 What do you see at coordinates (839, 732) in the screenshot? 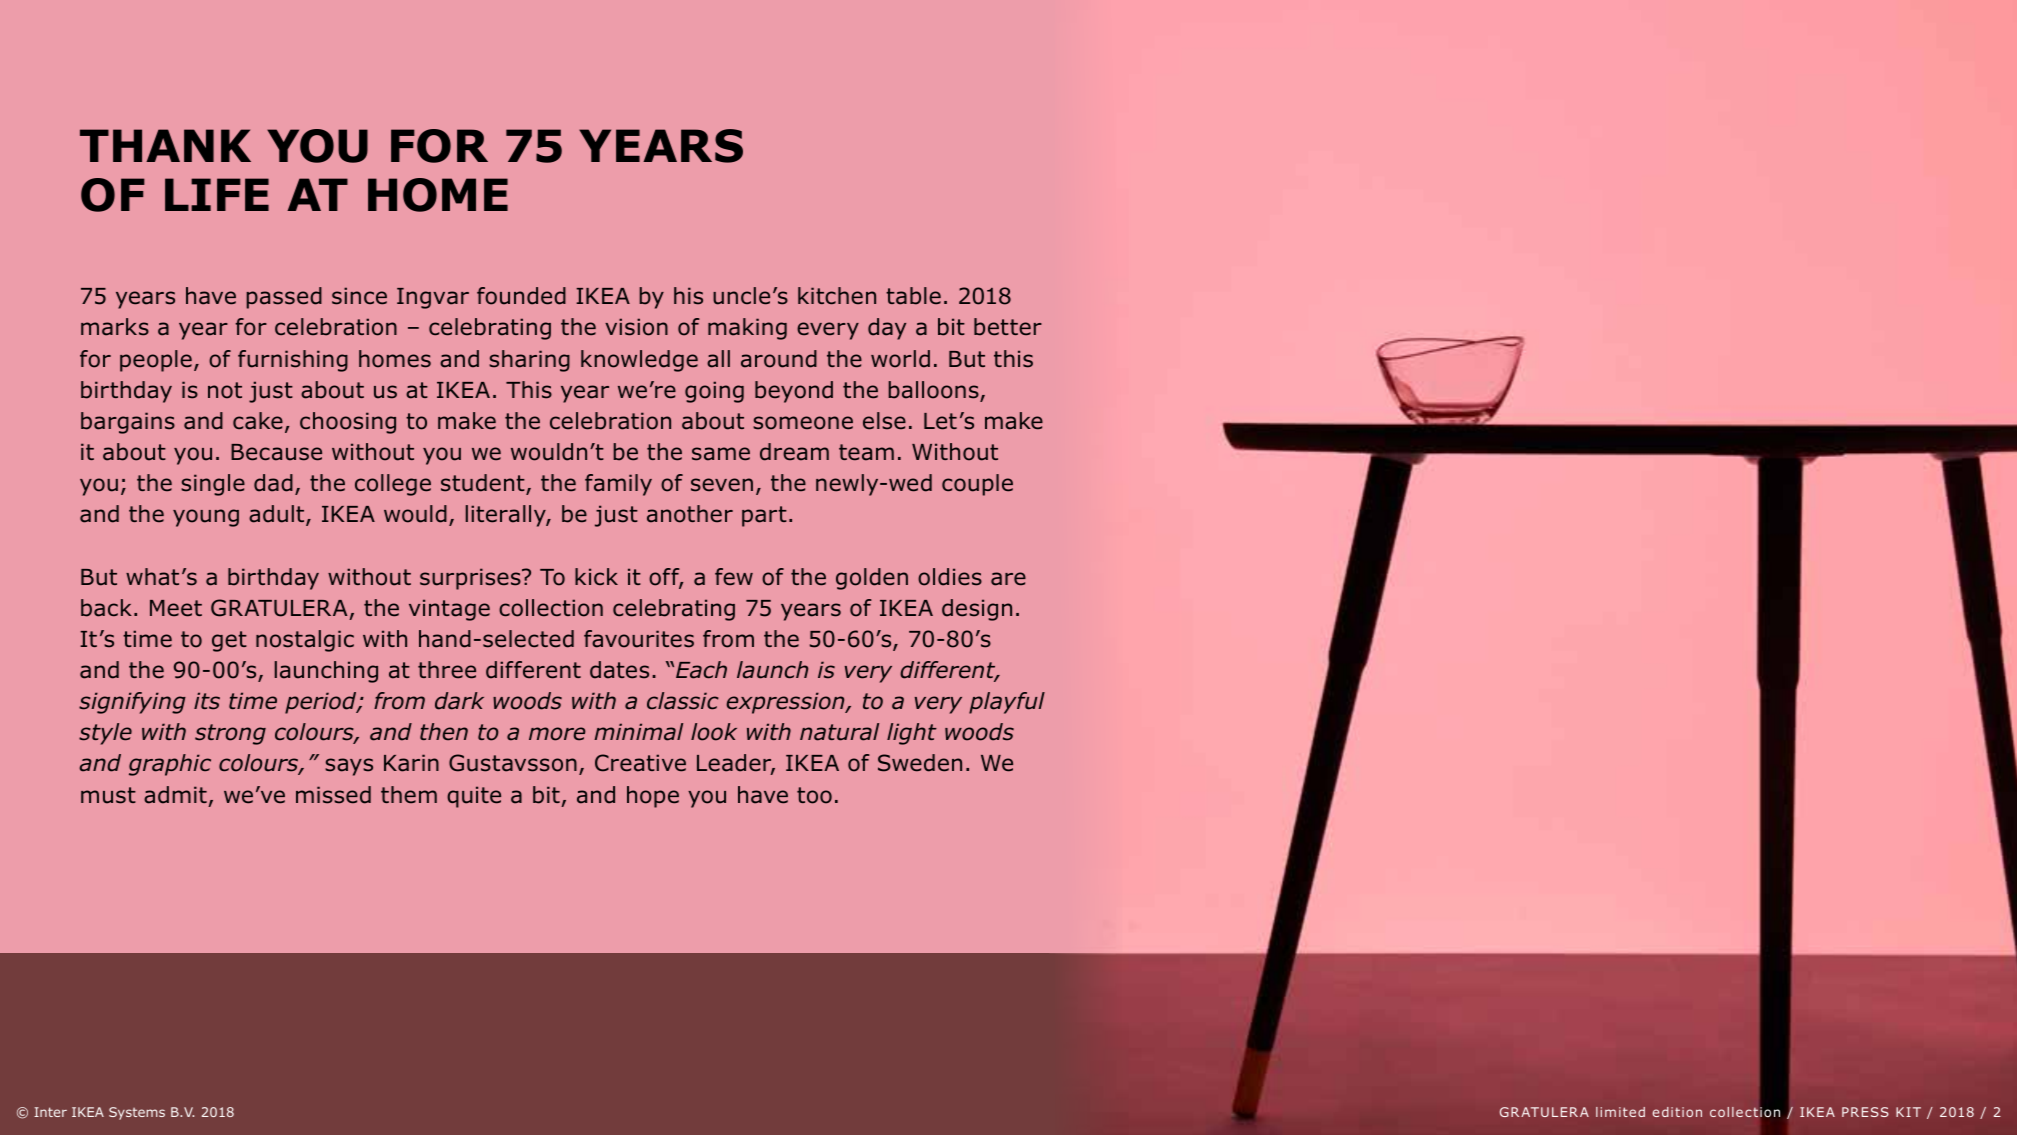
I see `natural` at bounding box center [839, 732].
